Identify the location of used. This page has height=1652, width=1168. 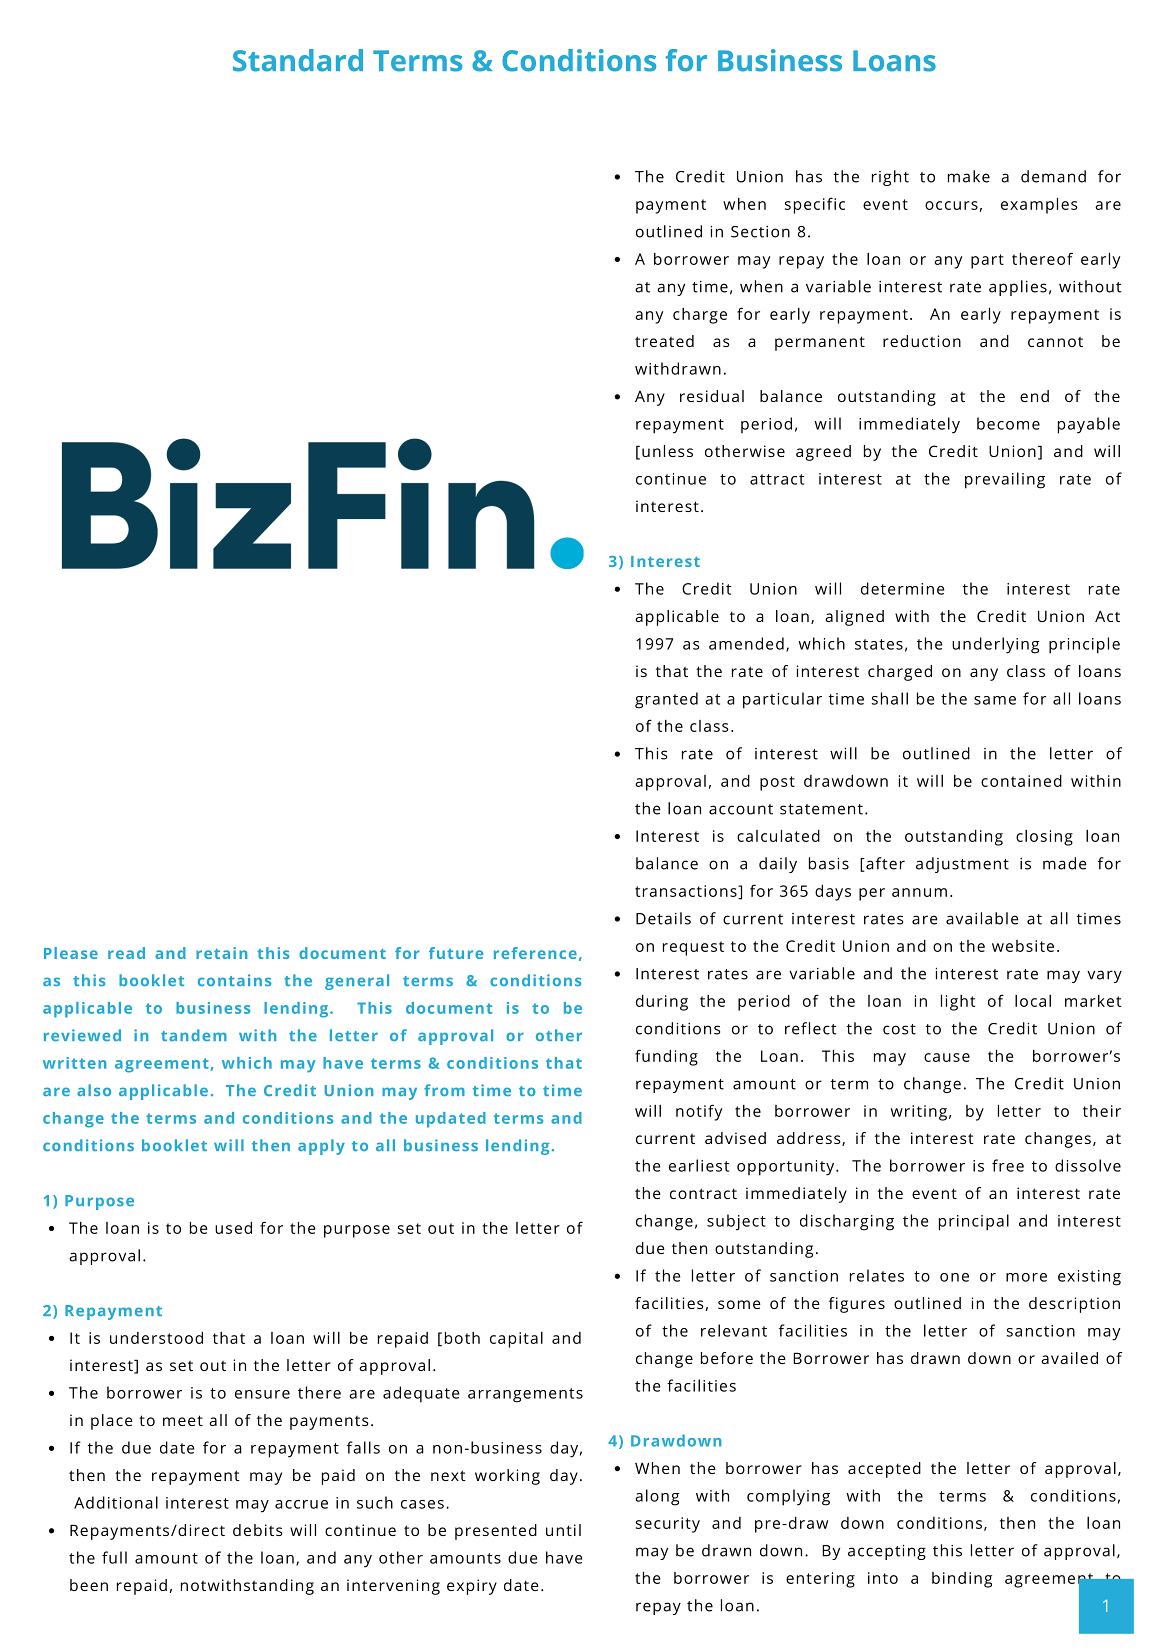
(233, 1228).
